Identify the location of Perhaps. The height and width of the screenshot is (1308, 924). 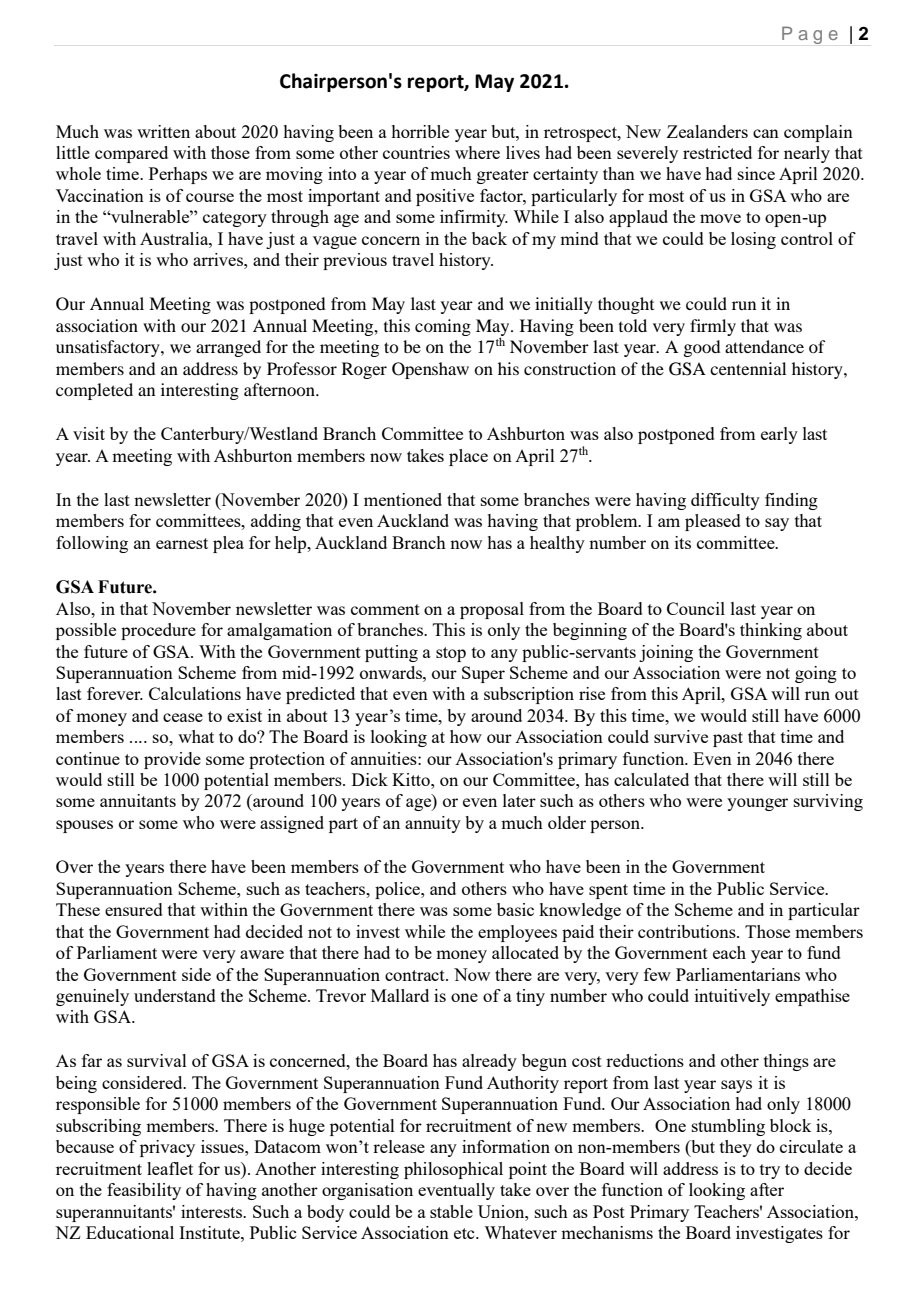
(178, 175).
